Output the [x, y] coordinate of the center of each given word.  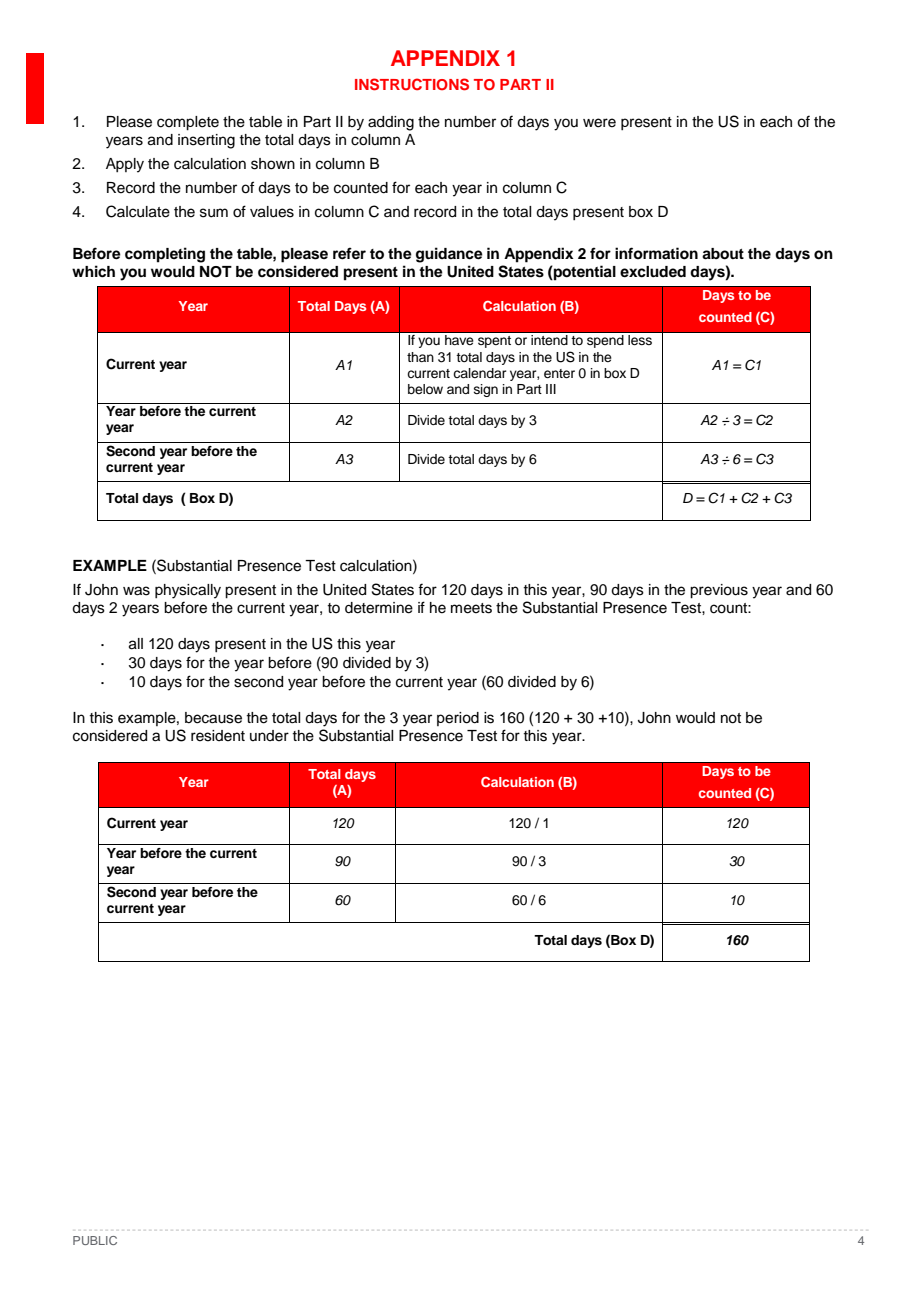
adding [391, 123]
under [269, 736]
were [599, 123]
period [458, 719]
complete [188, 123]
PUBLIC [95, 1240]
